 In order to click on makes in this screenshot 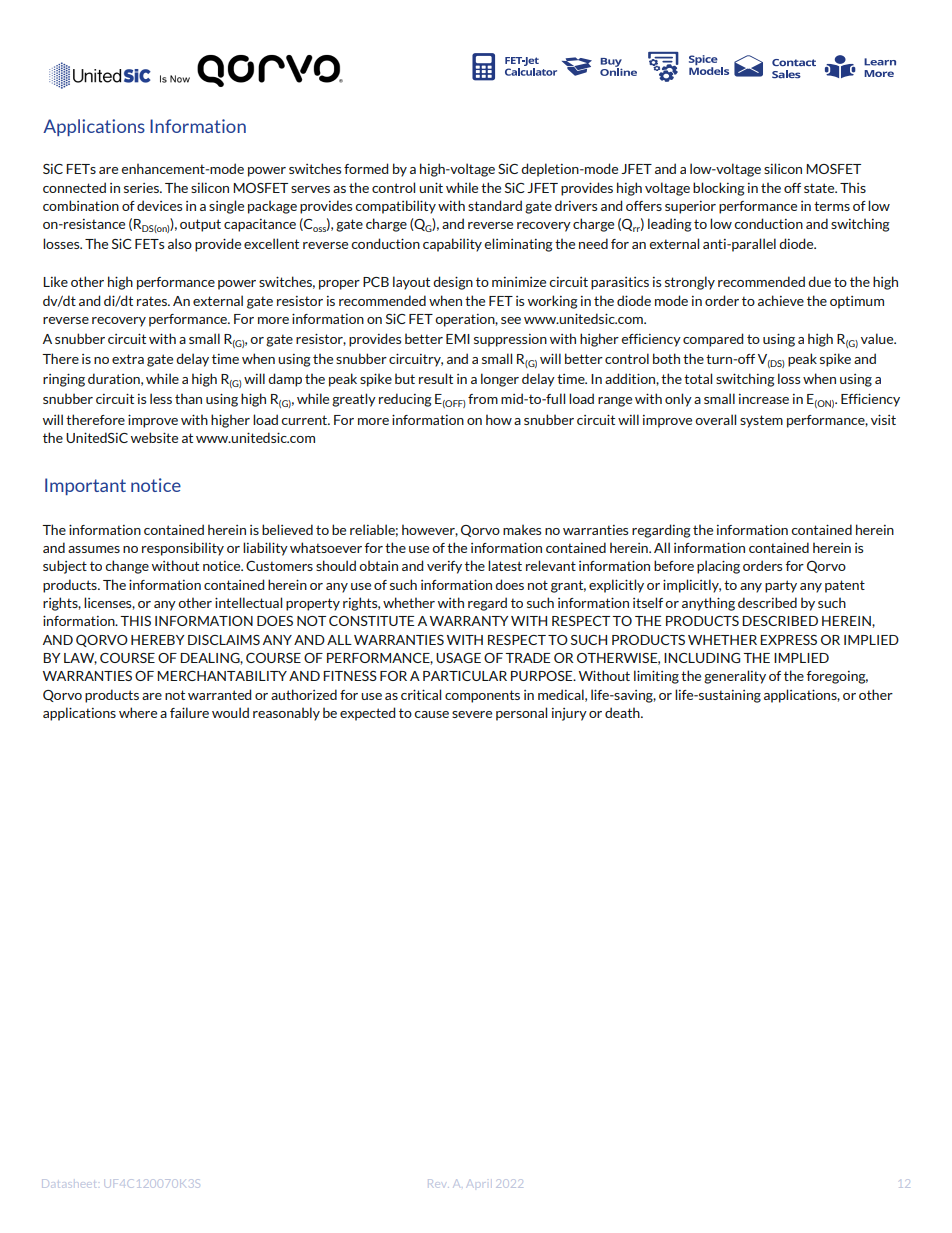, I will do `click(522, 529)`.
